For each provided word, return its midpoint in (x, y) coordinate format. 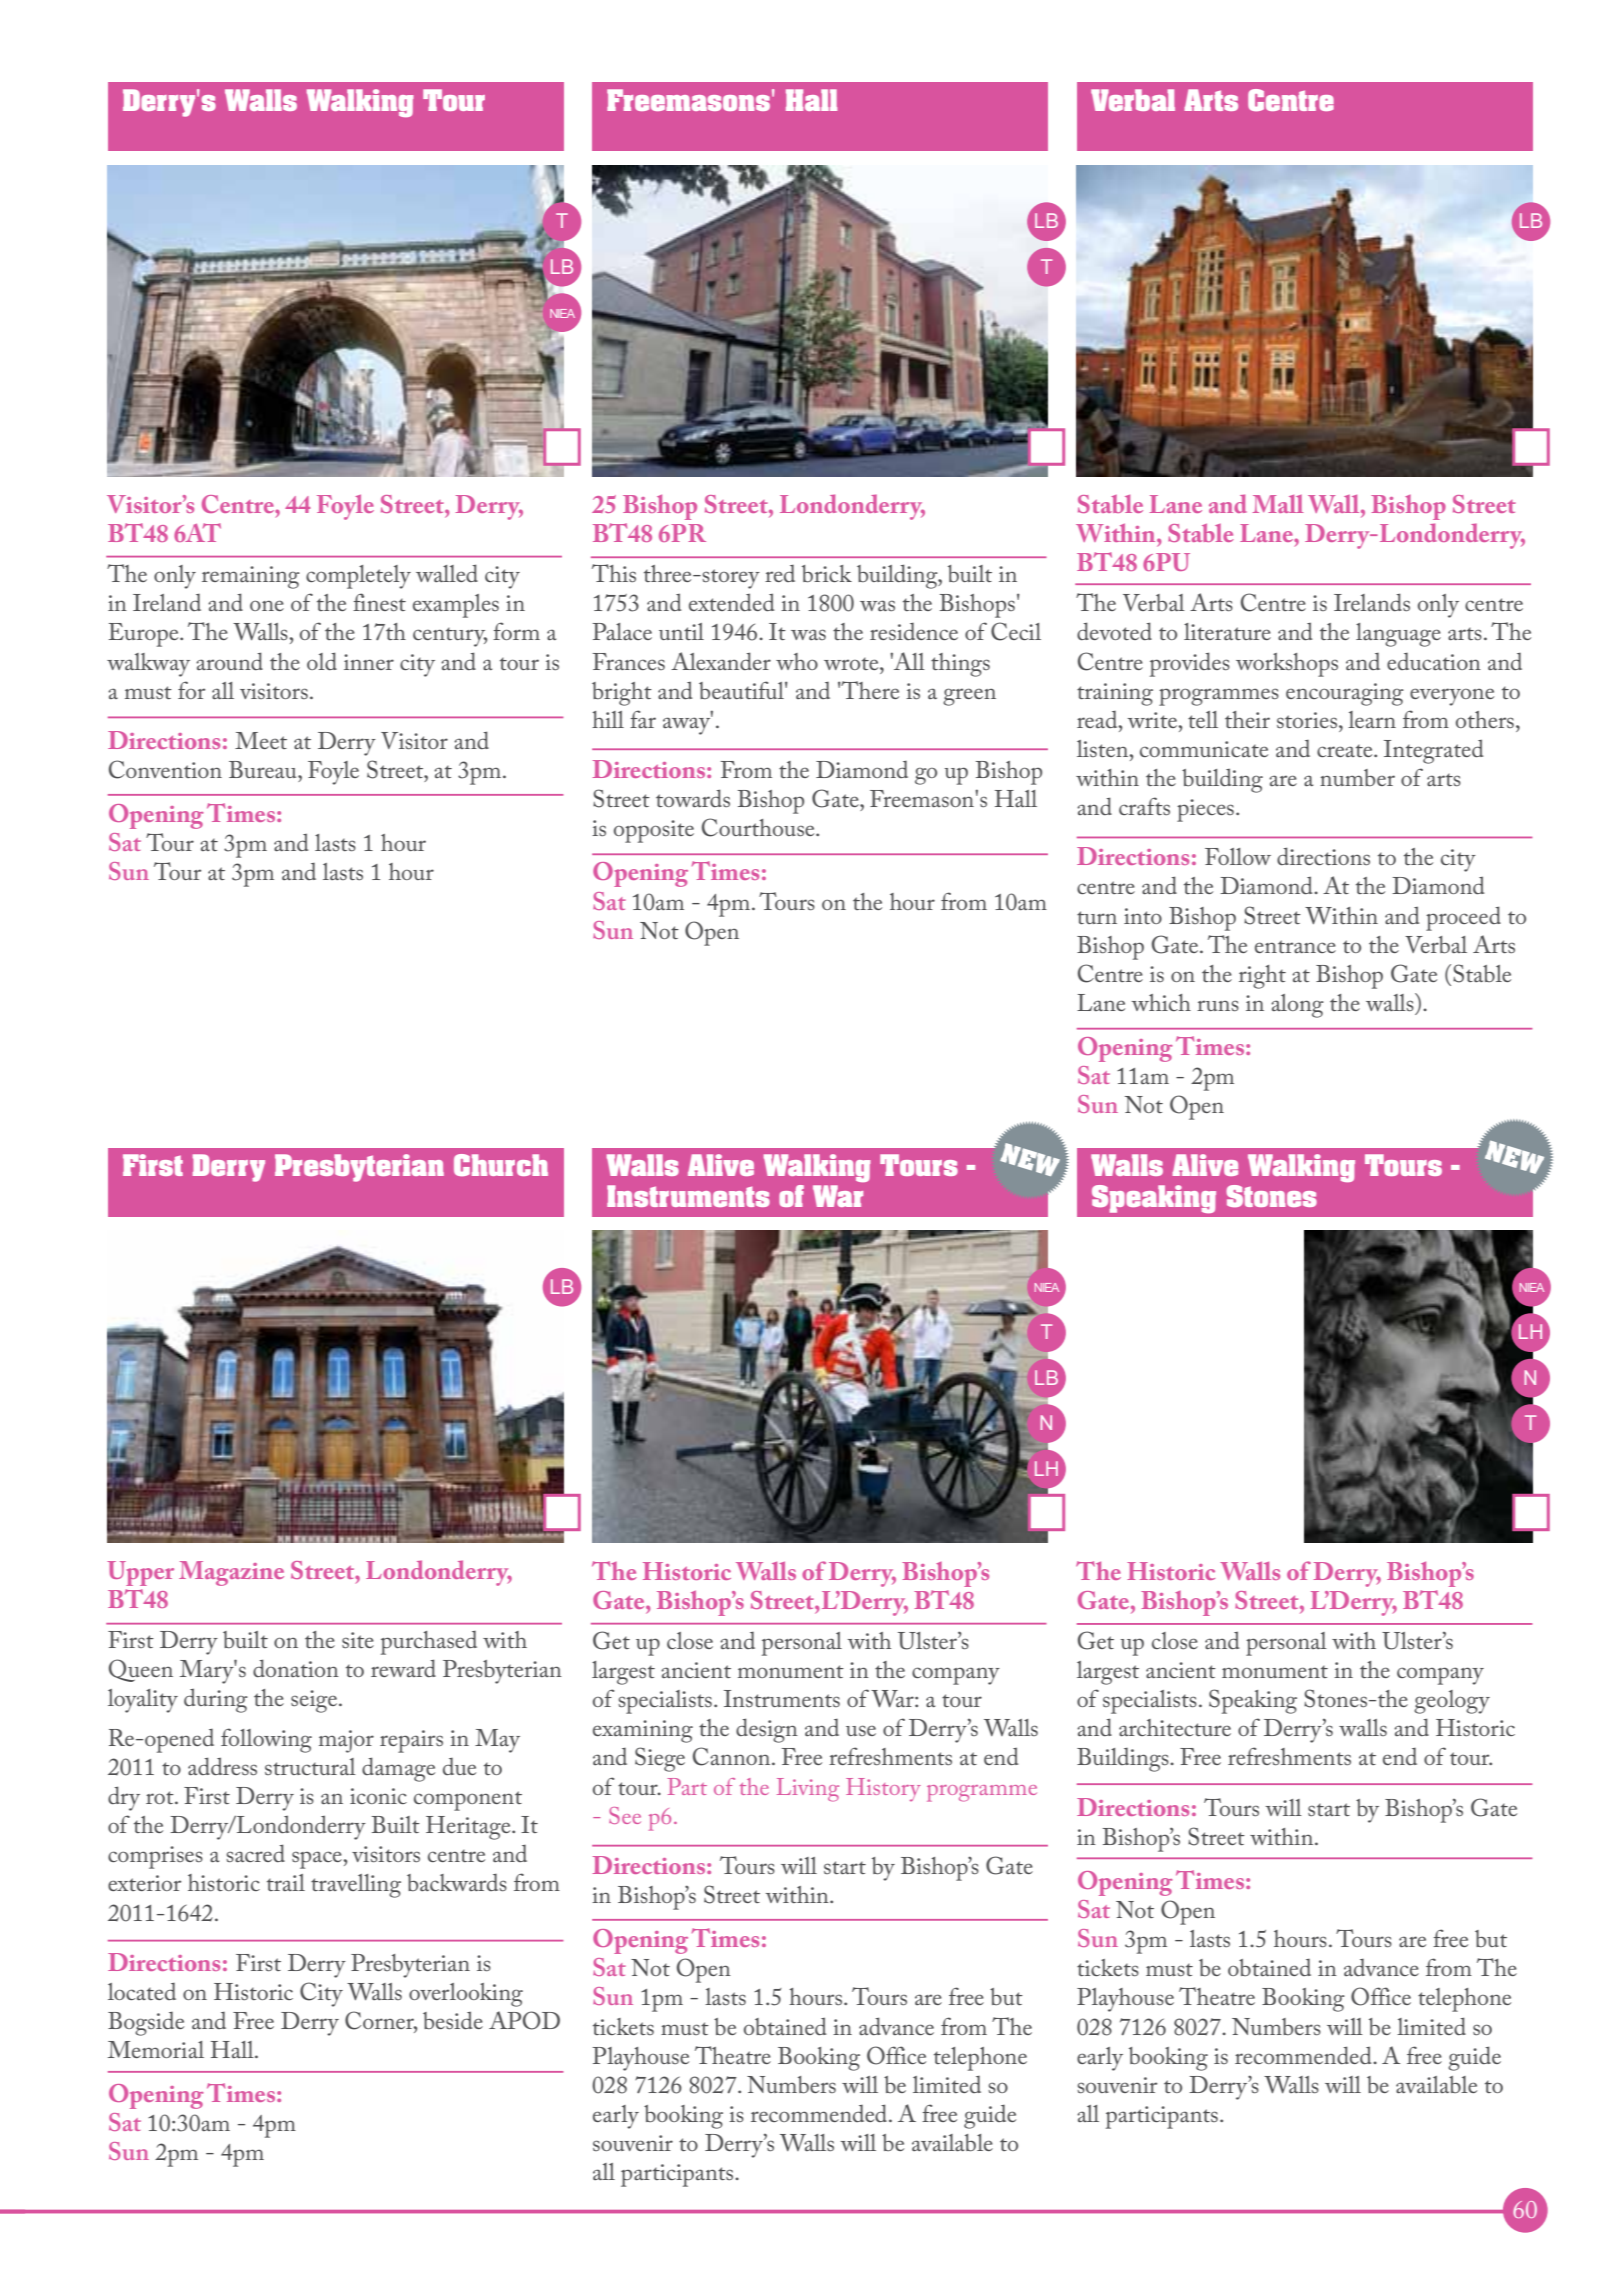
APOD (524, 2020)
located (142, 1991)
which (1161, 1002)
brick (827, 574)
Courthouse (759, 827)
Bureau (264, 770)
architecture (1175, 1728)
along (1297, 1006)
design (767, 1730)
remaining (251, 577)
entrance (1295, 947)
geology (1452, 1702)
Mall (1278, 504)
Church (501, 1165)
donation (296, 1668)
